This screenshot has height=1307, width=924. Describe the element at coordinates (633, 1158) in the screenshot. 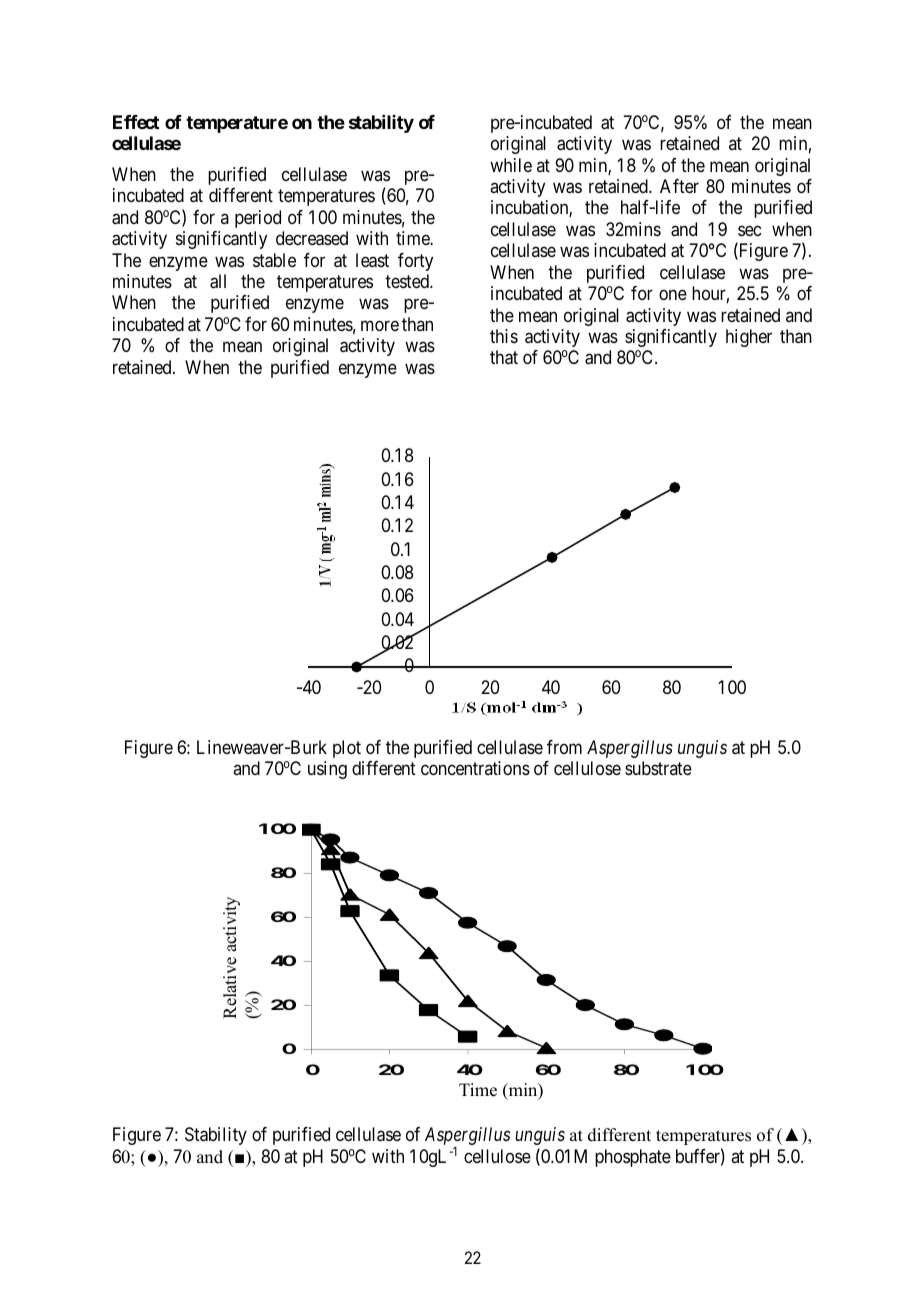

I see `phosphate` at that location.
